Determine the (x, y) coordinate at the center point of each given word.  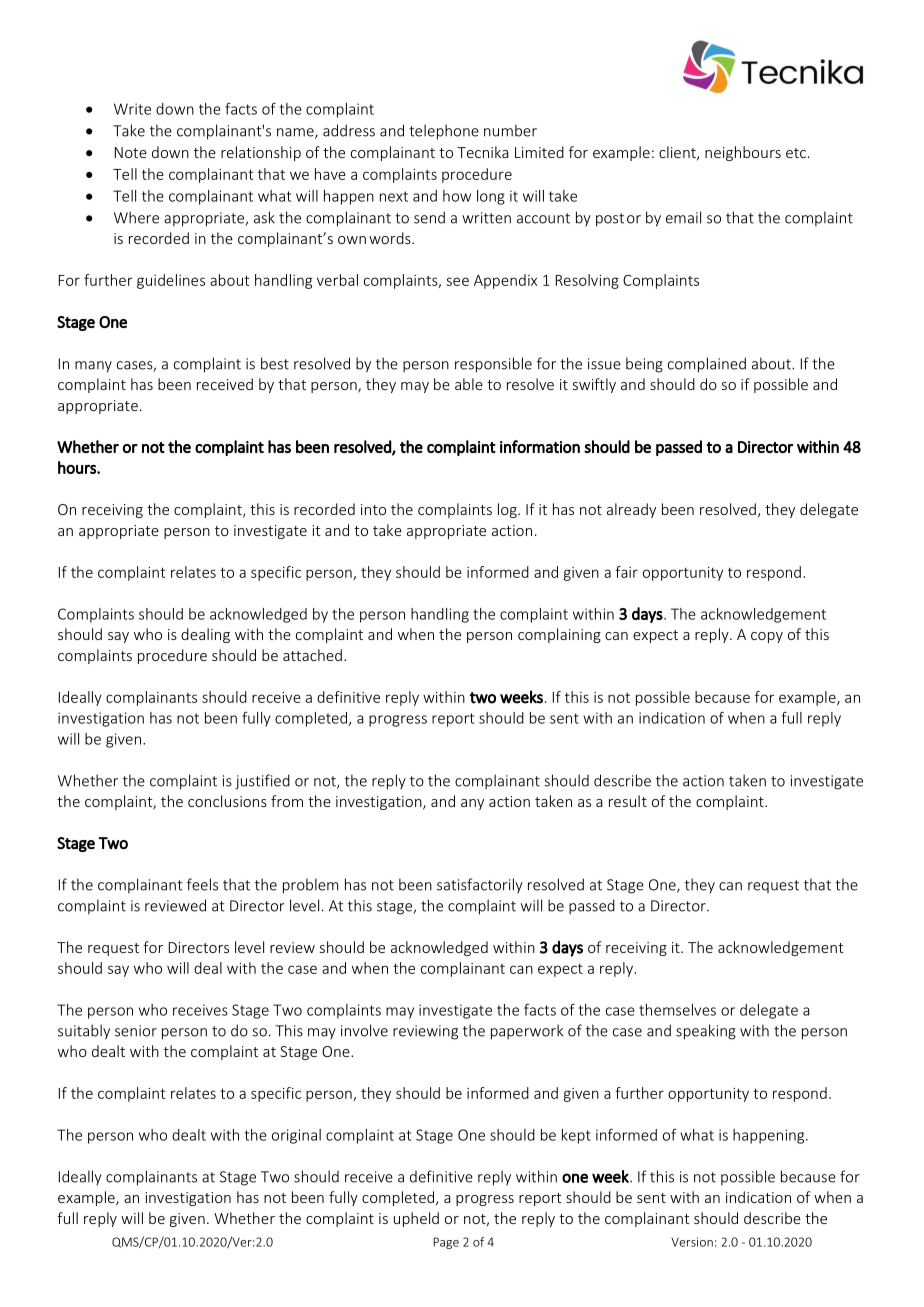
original (296, 1136)
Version (692, 1242)
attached (312, 655)
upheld (416, 1219)
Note (131, 152)
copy (767, 637)
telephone (444, 132)
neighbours (743, 153)
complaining (559, 635)
